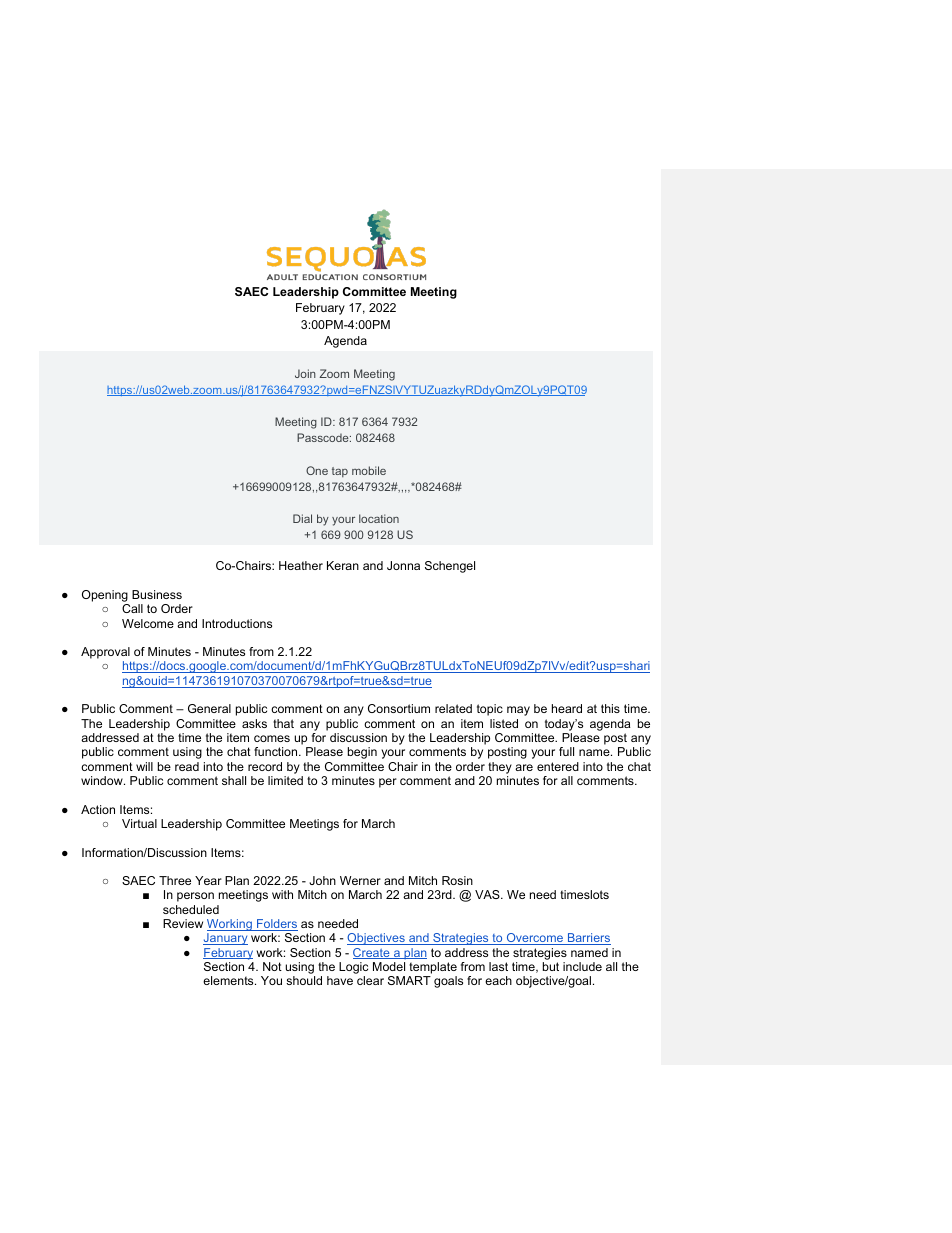  I want to click on Passcode, so click(324, 437).
